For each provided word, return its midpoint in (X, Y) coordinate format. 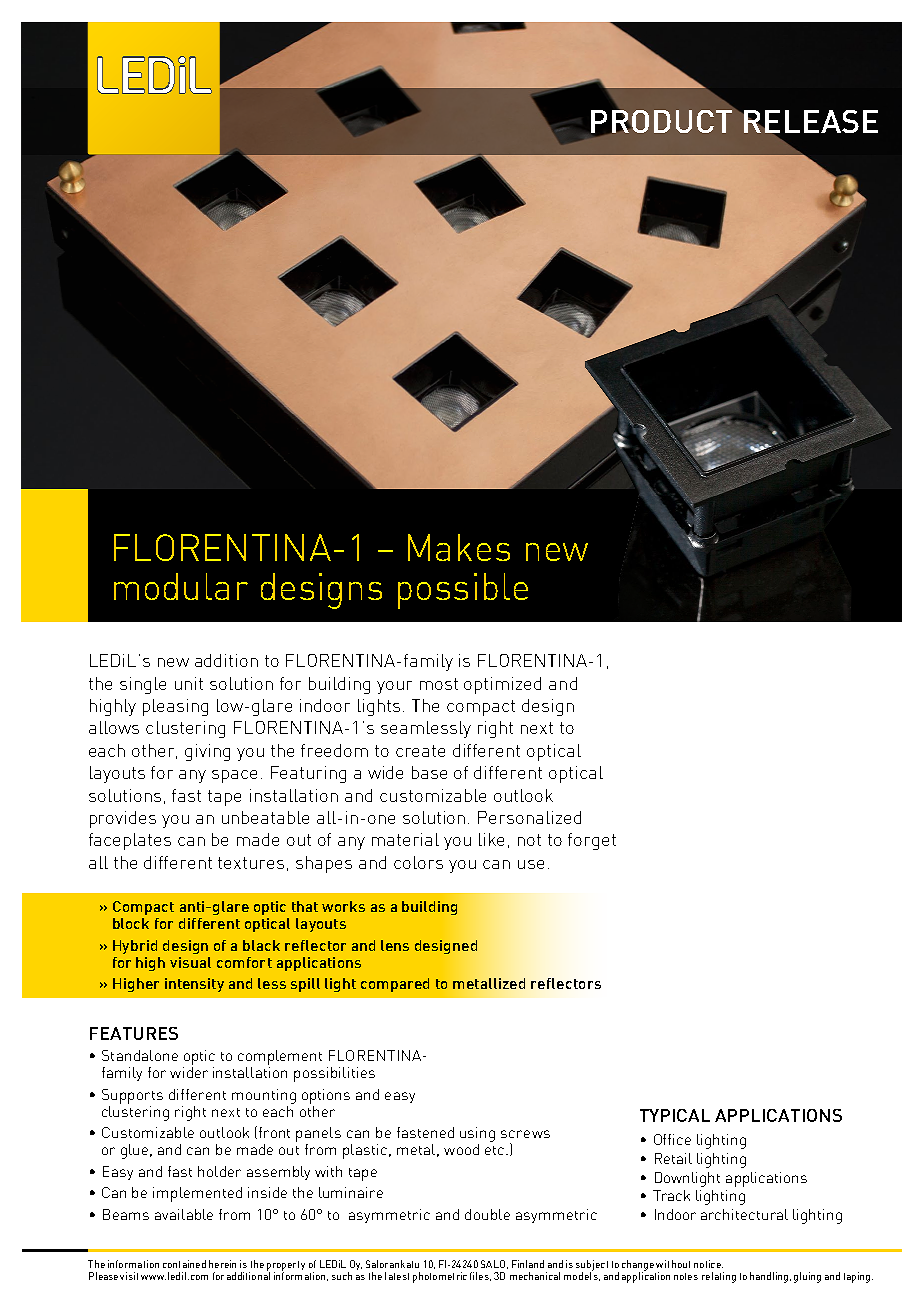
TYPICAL (675, 1115)
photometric (440, 1277)
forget (592, 841)
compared (395, 985)
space (234, 776)
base (429, 772)
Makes (459, 547)
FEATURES (134, 1033)
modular (181, 586)
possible (463, 591)
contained (184, 1264)
